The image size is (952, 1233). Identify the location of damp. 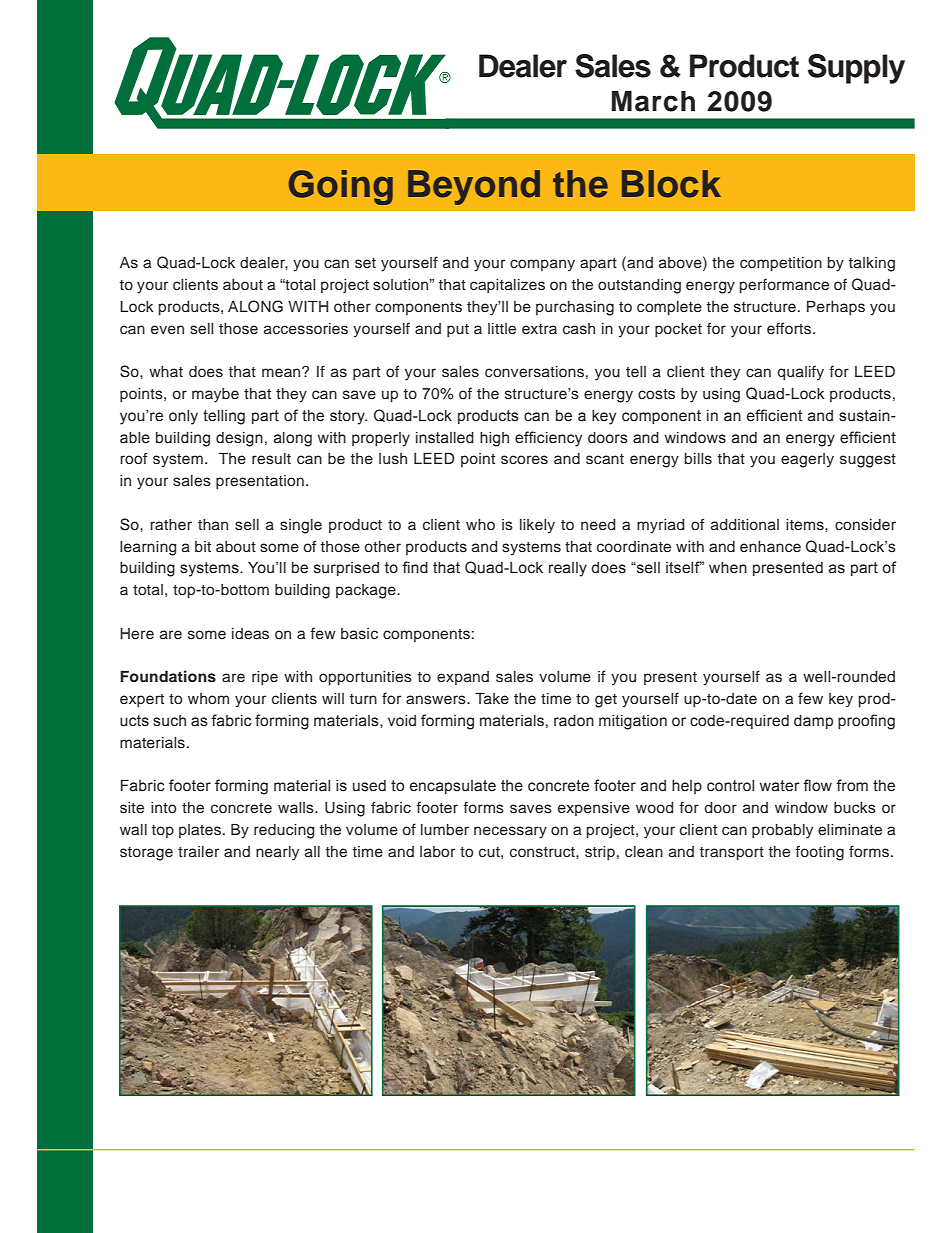
(813, 722).
